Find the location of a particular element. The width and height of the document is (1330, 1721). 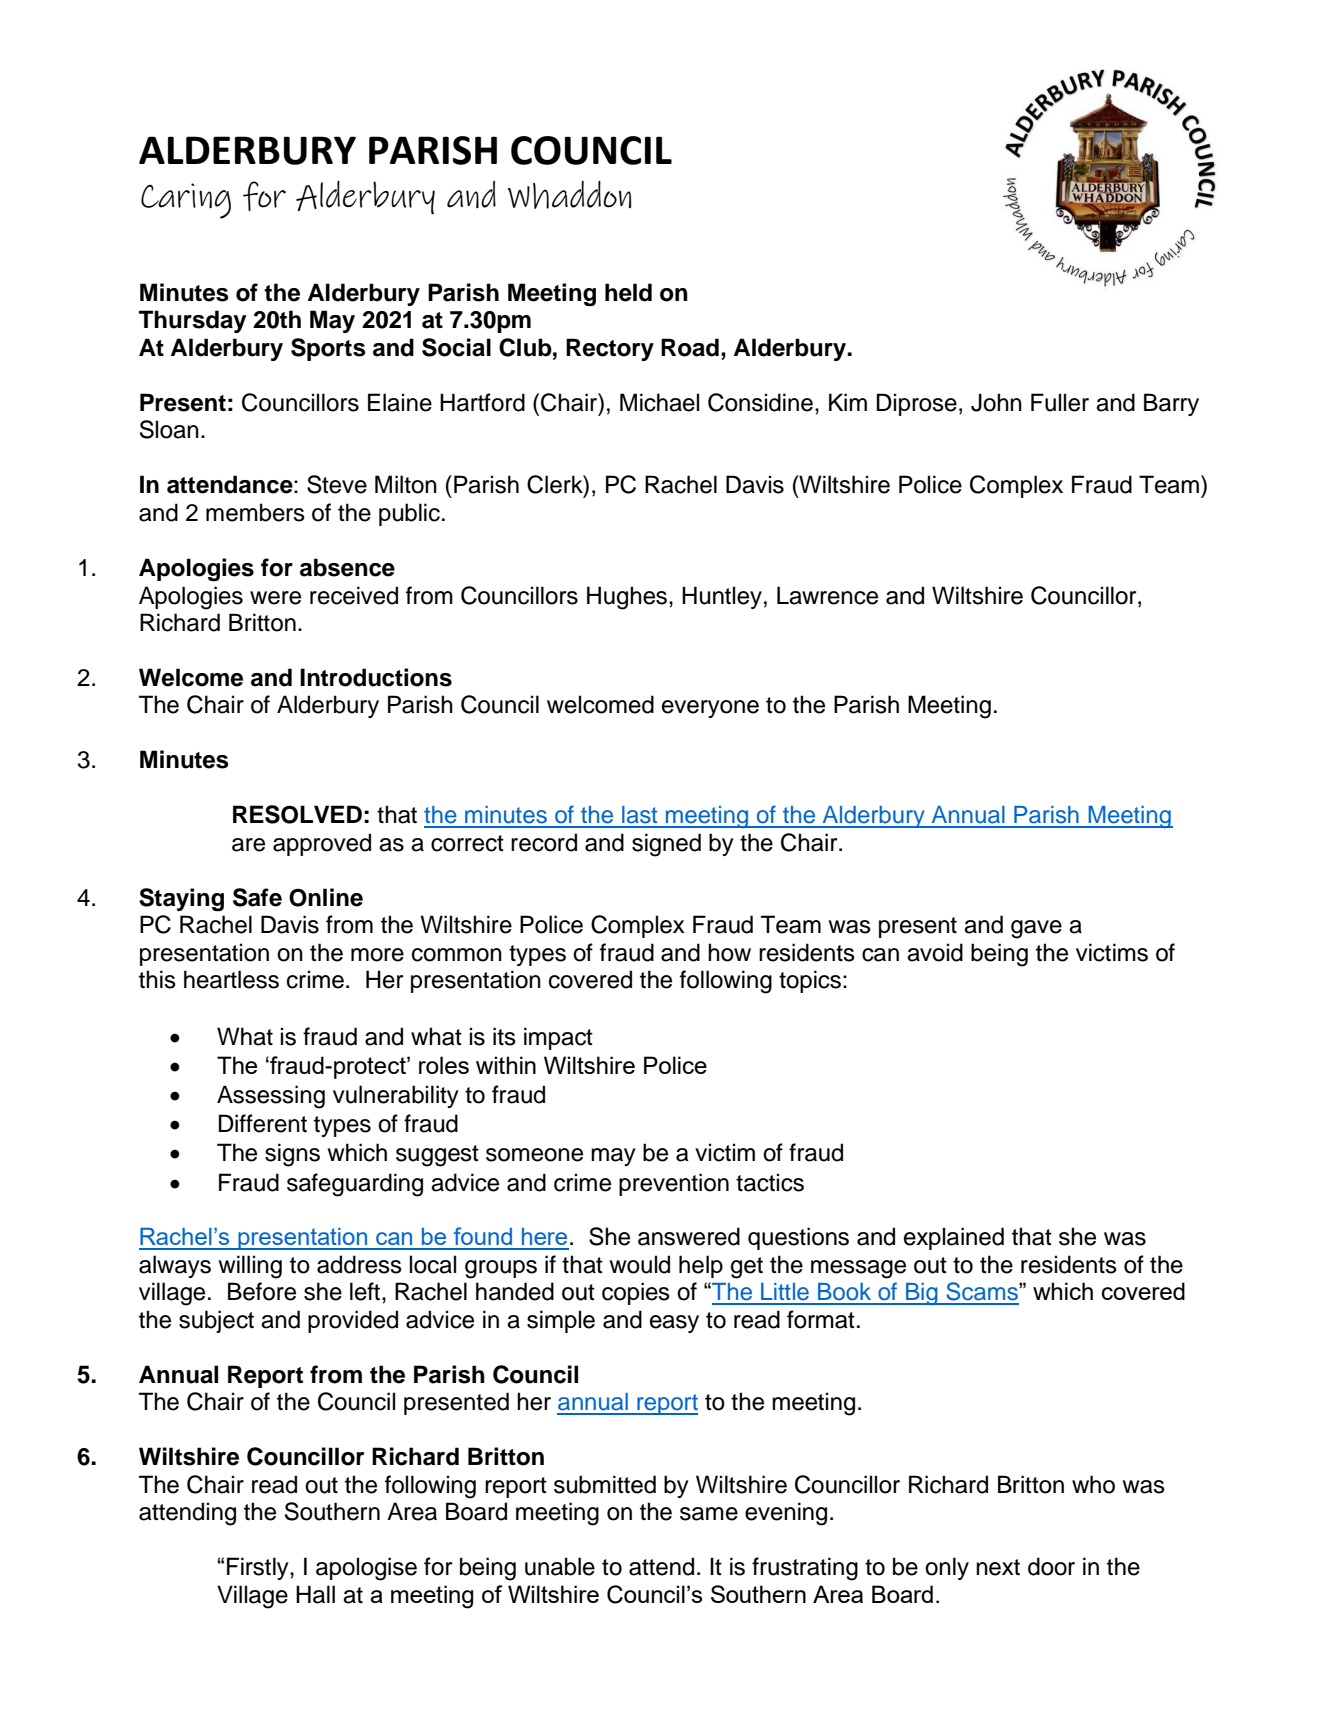

gave is located at coordinates (1036, 929).
